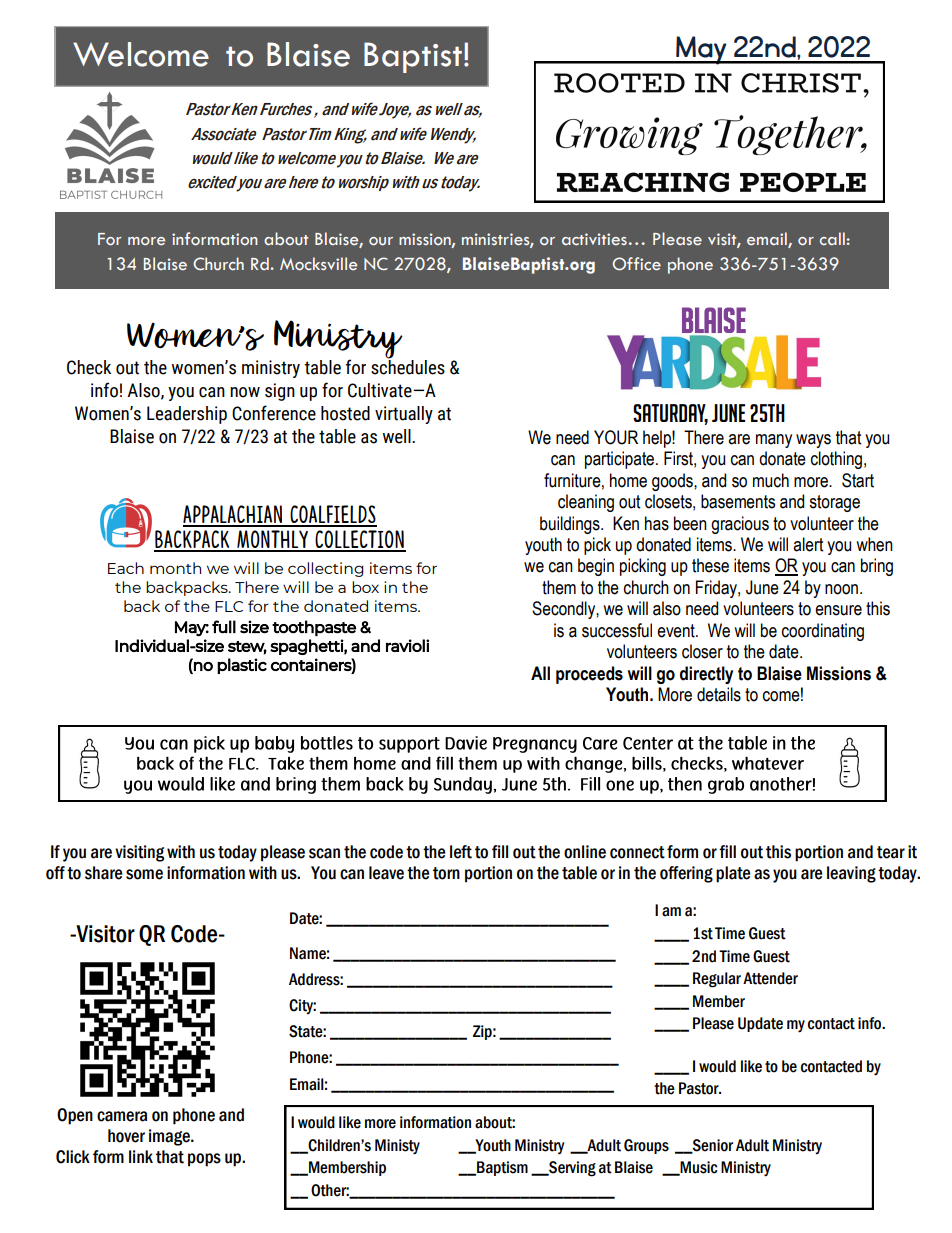 This document has width=952, height=1233. What do you see at coordinates (242, 666) in the document?
I see `plastic` at bounding box center [242, 666].
